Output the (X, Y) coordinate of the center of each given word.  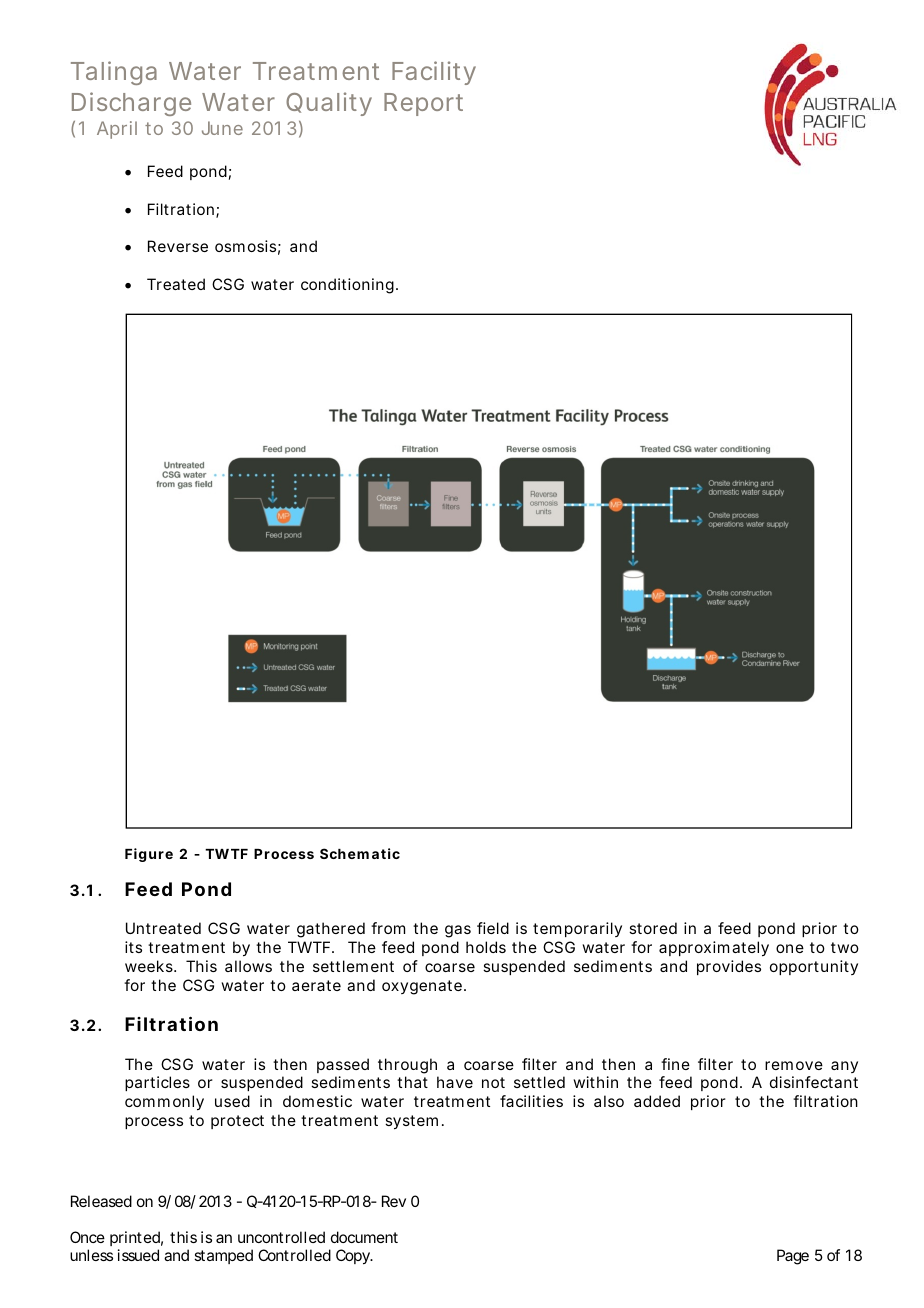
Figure (149, 855)
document (364, 1237)
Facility (434, 73)
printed (136, 1238)
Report (423, 104)
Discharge (131, 104)
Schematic (360, 853)
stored (653, 928)
